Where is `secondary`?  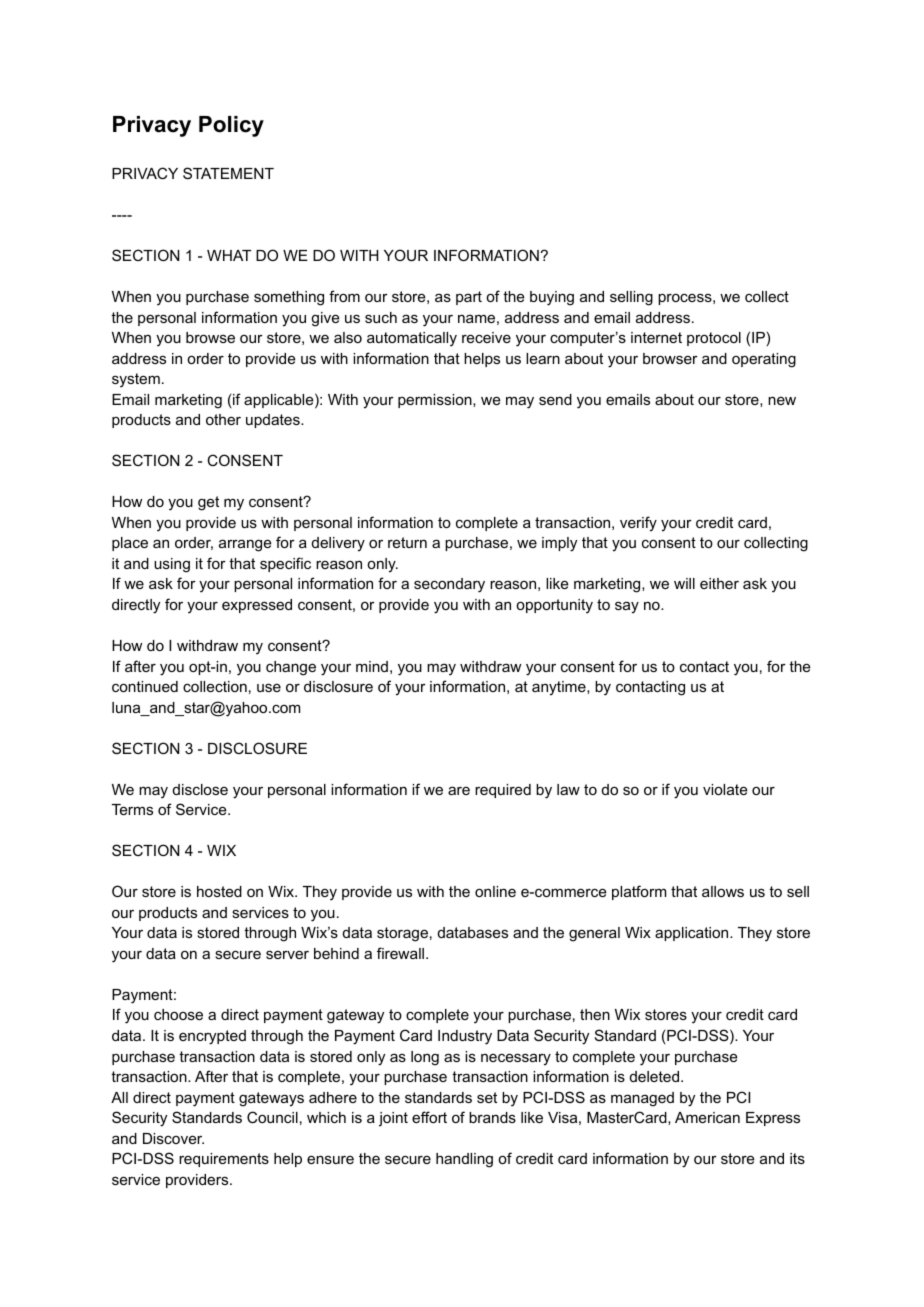
secondary is located at coordinates (449, 585).
